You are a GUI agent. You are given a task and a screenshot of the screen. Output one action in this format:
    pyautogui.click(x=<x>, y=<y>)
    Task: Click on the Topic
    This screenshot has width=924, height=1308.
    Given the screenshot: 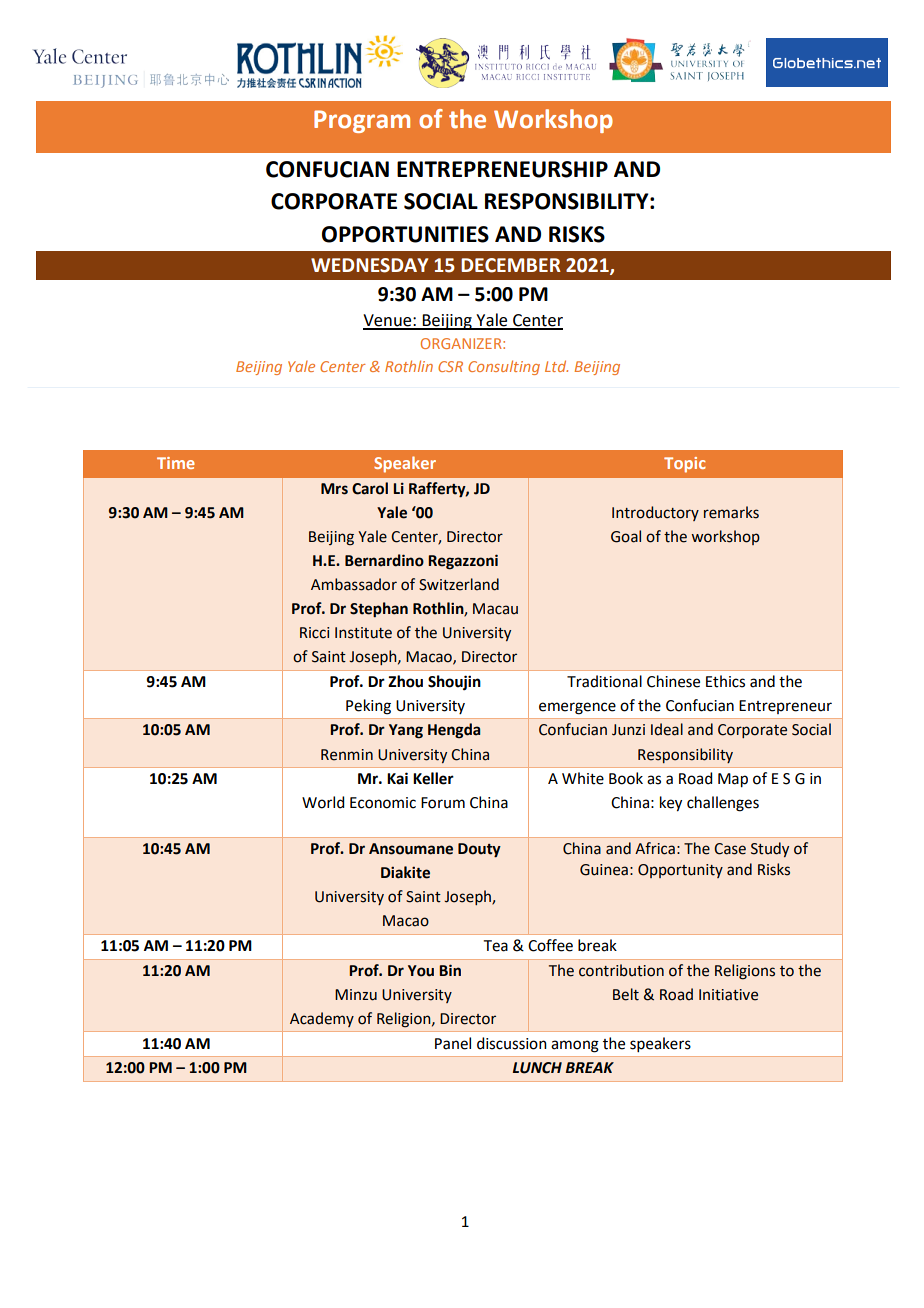 What is the action you would take?
    pyautogui.click(x=685, y=465)
